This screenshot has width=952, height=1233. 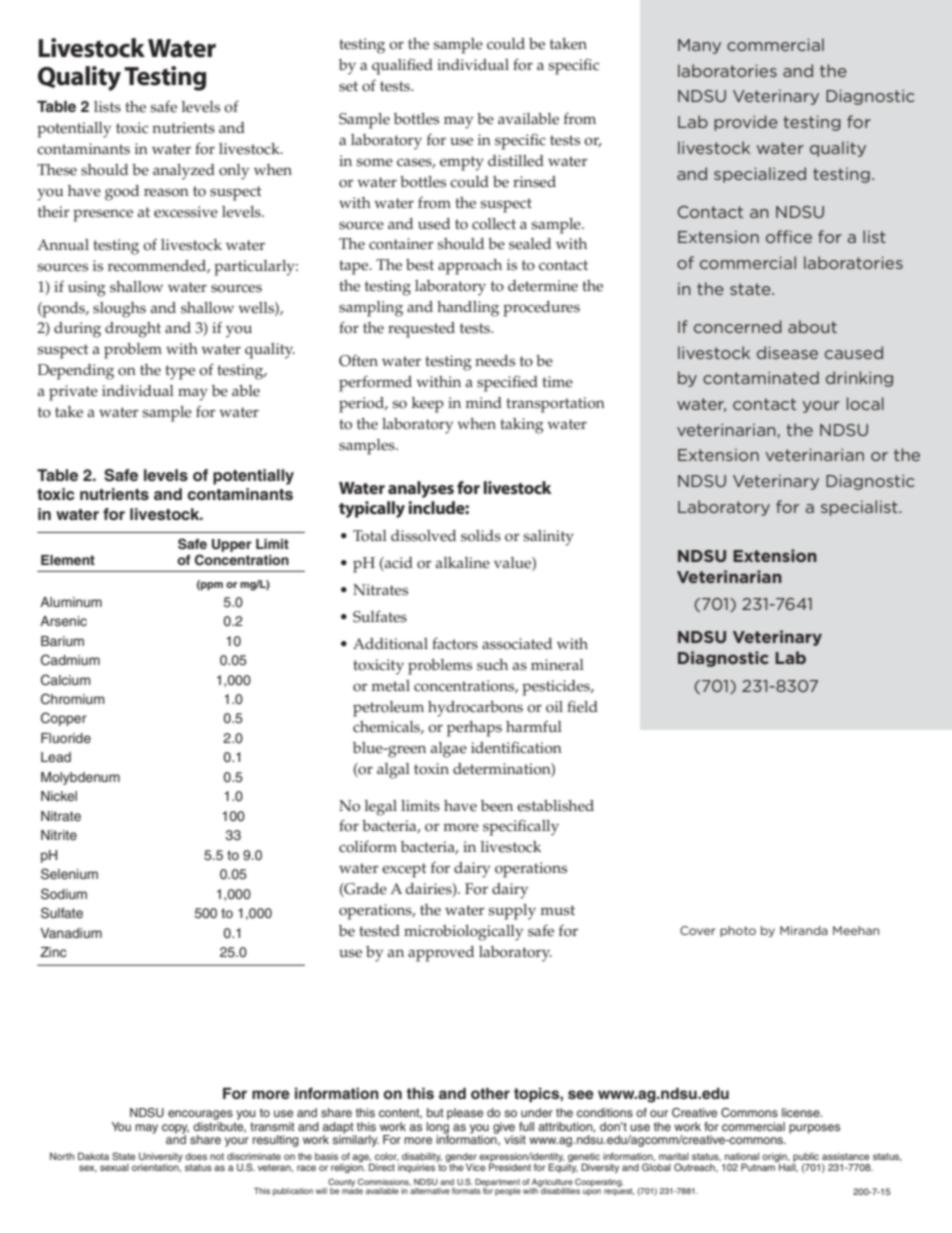 What do you see at coordinates (184, 172) in the screenshot?
I see `analyzed` at bounding box center [184, 172].
